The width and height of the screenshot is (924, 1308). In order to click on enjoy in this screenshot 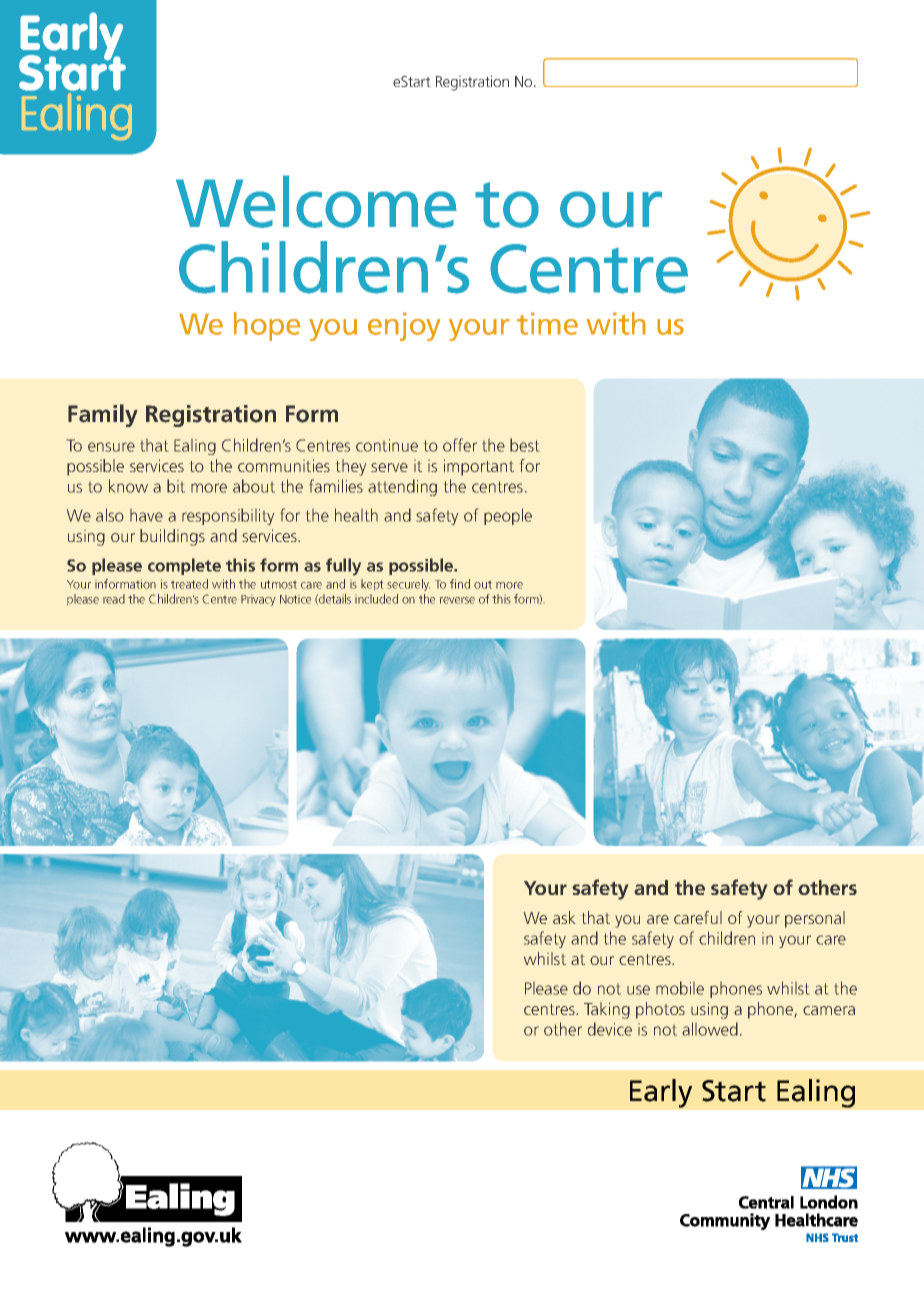, I will do `click(404, 326)`.
